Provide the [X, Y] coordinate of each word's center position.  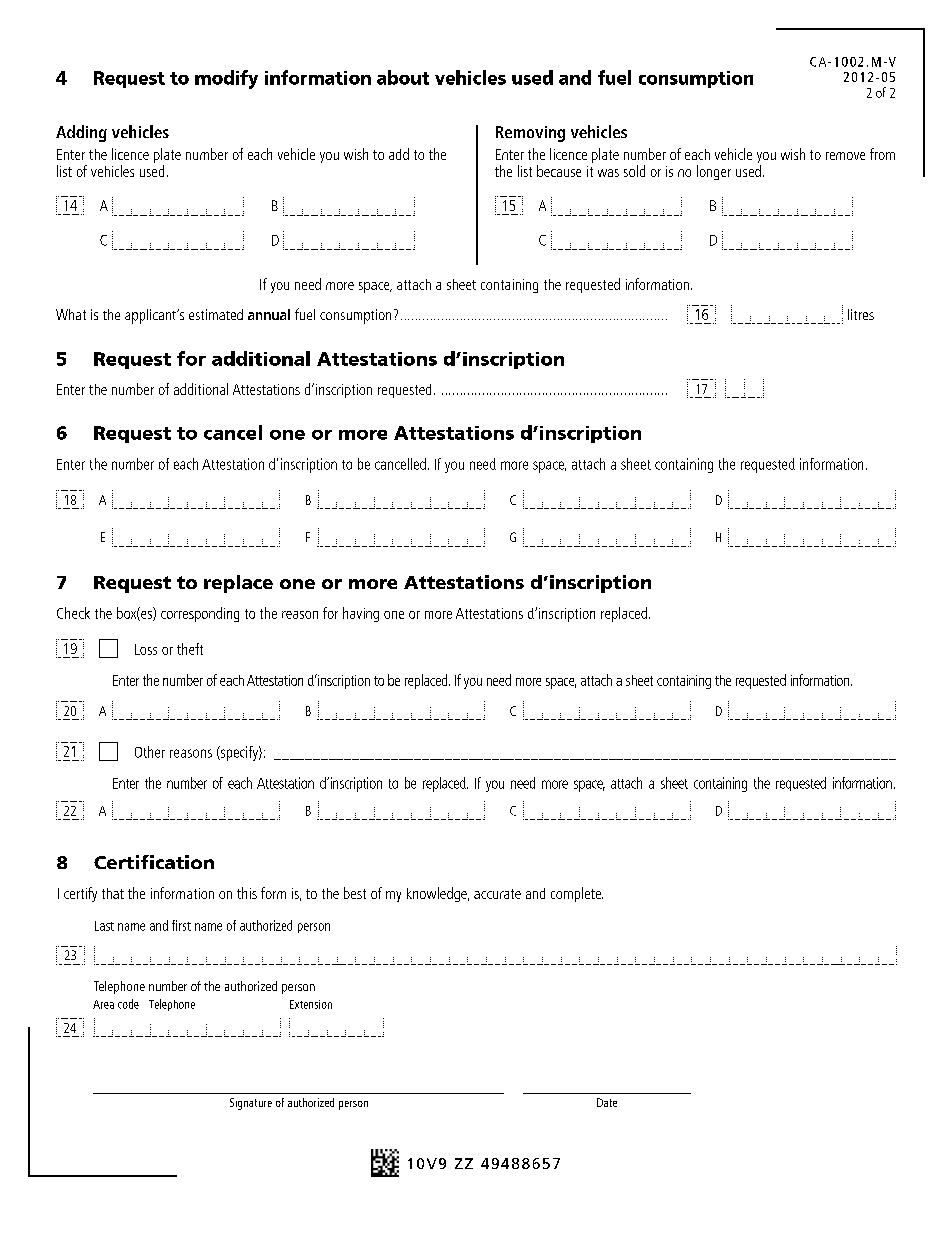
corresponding [200, 614]
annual [269, 314]
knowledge [438, 894]
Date [607, 1102]
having [361, 614]
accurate [497, 894]
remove [845, 156]
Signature [251, 1104]
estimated [216, 314]
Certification [154, 862]
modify [226, 79]
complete [577, 894]
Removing [530, 134]
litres [861, 314]
